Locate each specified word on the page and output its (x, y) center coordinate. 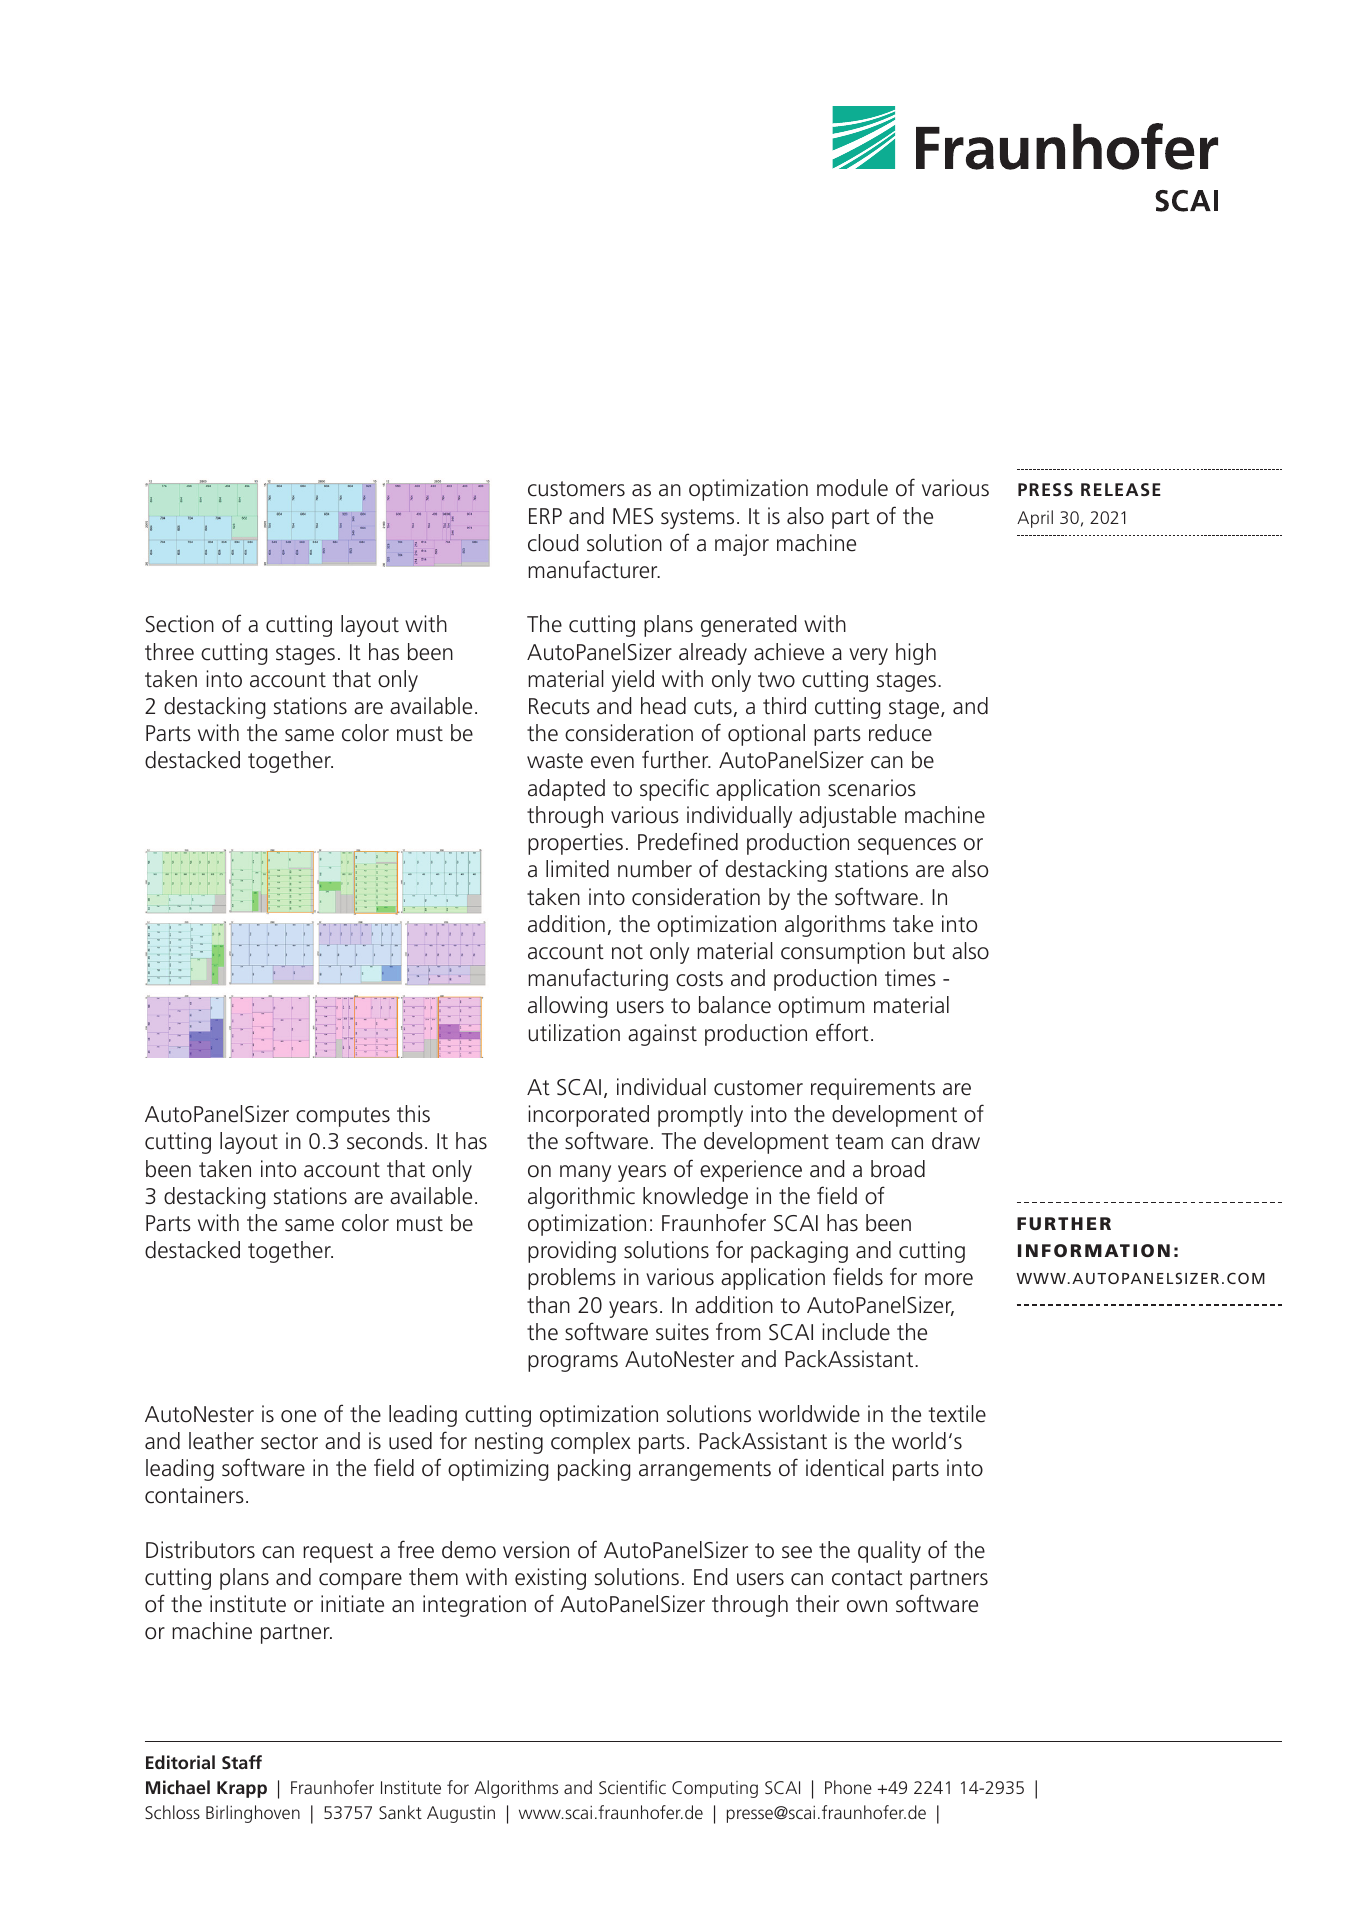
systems (697, 519)
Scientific (632, 1787)
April (1035, 519)
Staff (242, 1762)
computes (343, 1117)
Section (180, 624)
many (585, 1173)
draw (956, 1141)
